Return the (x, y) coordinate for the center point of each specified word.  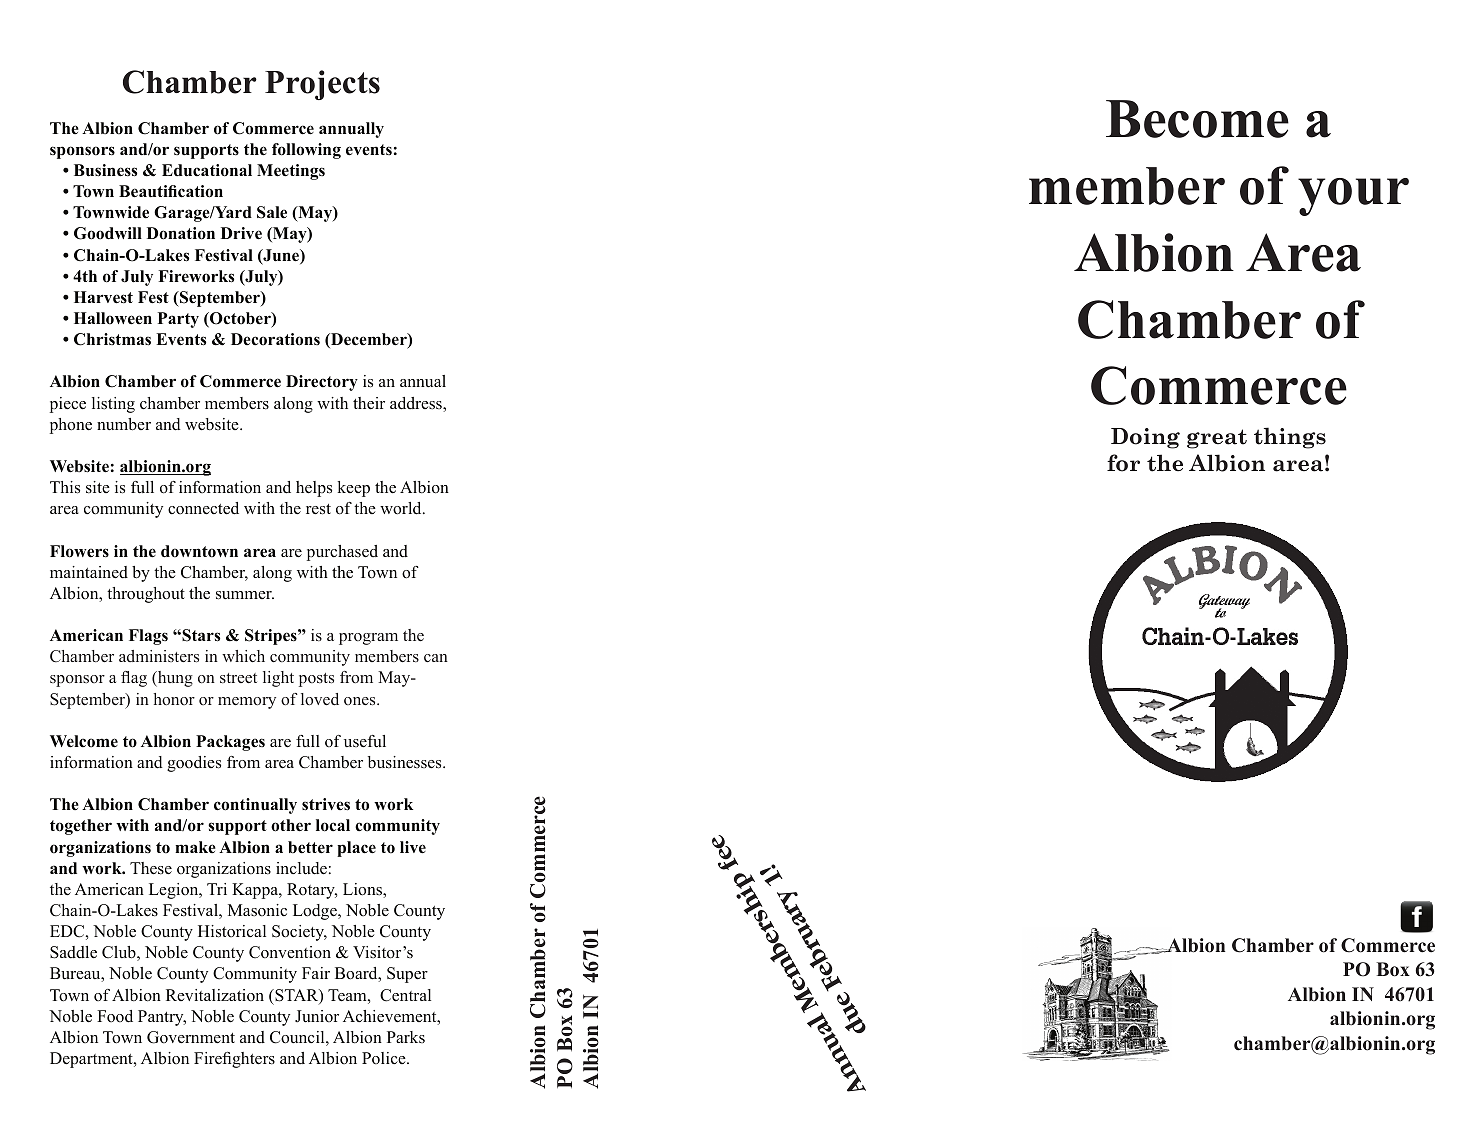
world (402, 508)
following (306, 151)
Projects (322, 85)
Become (1197, 119)
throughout (146, 595)
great (1217, 439)
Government (191, 1037)
